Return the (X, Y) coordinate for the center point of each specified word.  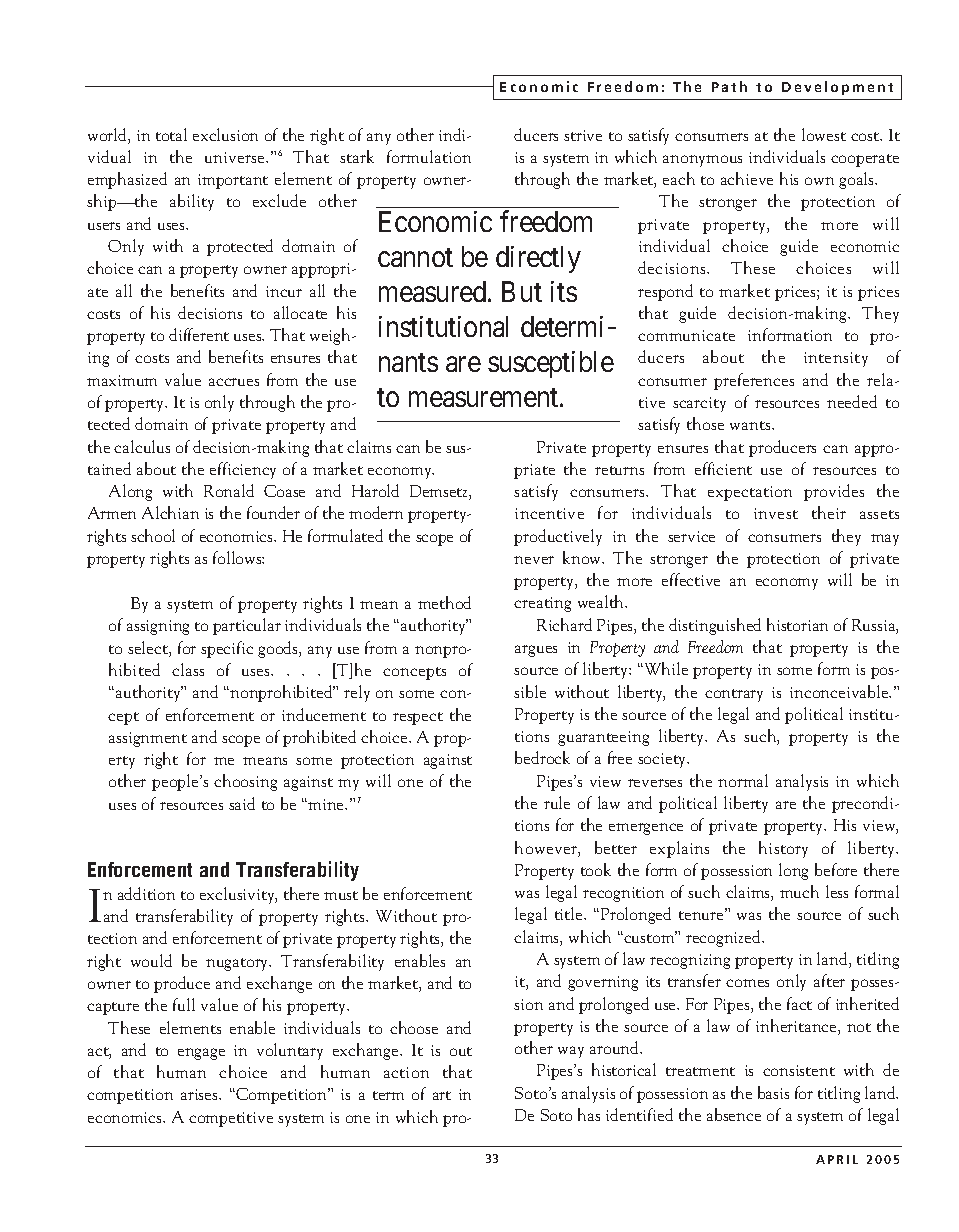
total (171, 134)
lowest (824, 134)
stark (357, 156)
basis (773, 1092)
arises (200, 1094)
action (406, 1072)
